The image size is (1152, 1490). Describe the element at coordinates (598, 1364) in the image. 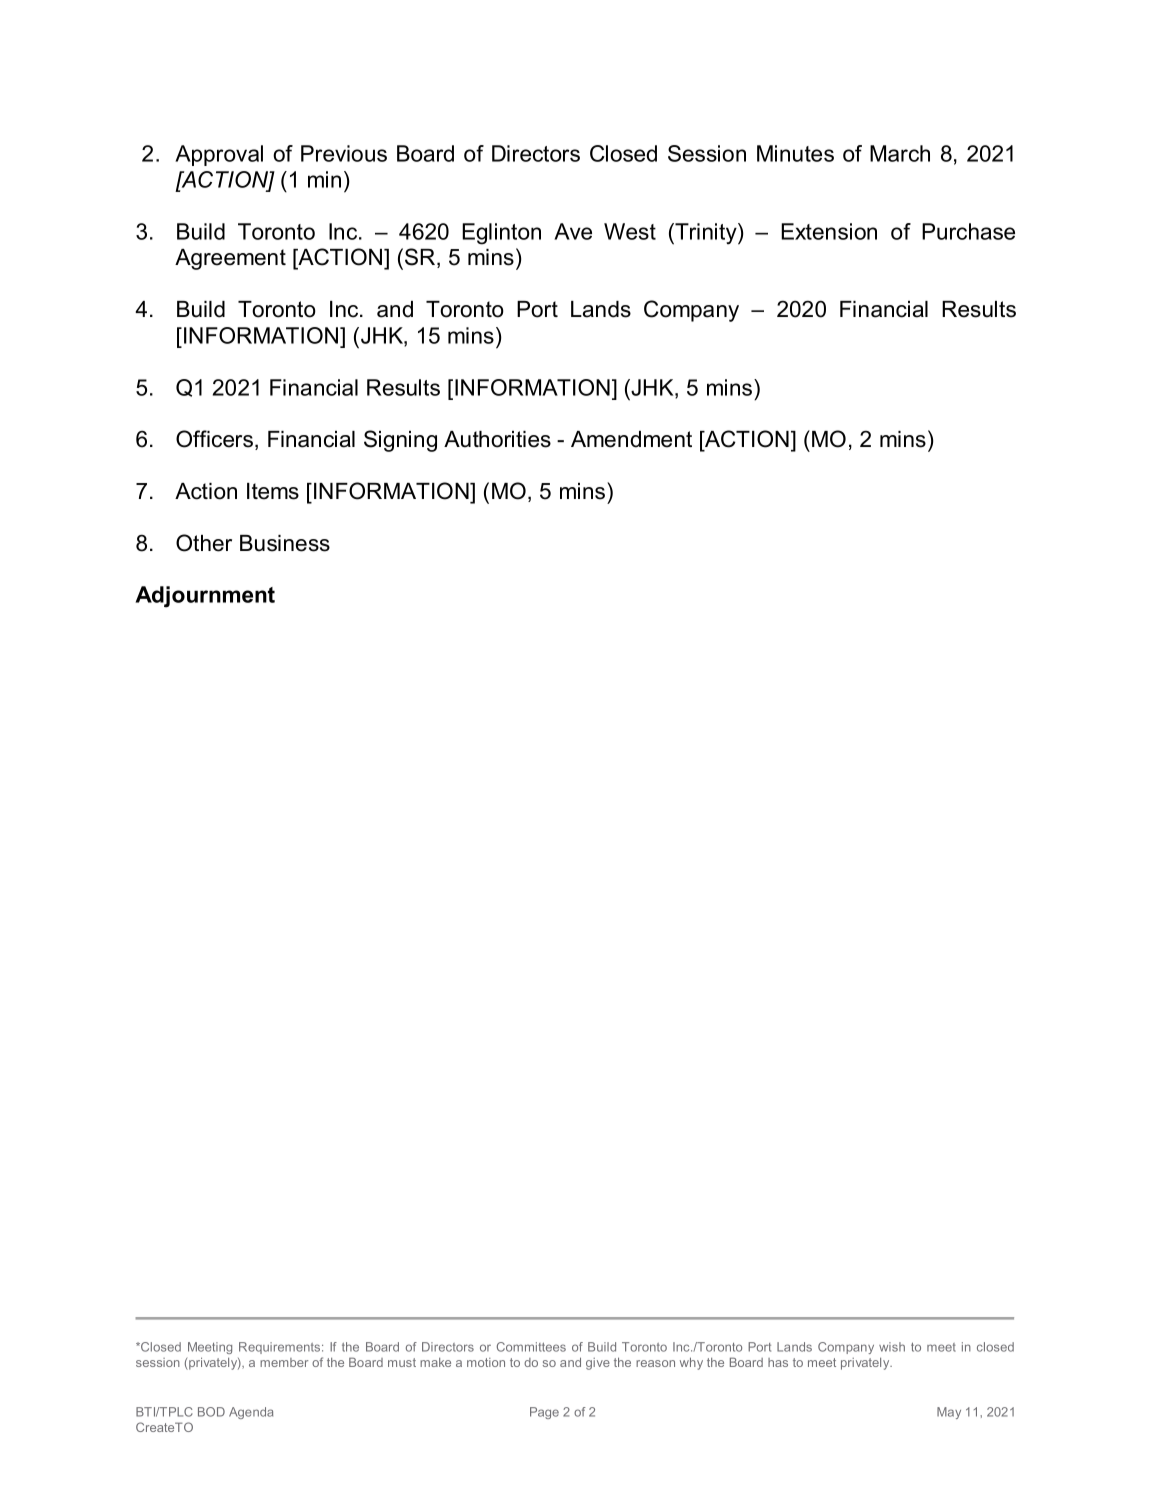

I see `give` at that location.
